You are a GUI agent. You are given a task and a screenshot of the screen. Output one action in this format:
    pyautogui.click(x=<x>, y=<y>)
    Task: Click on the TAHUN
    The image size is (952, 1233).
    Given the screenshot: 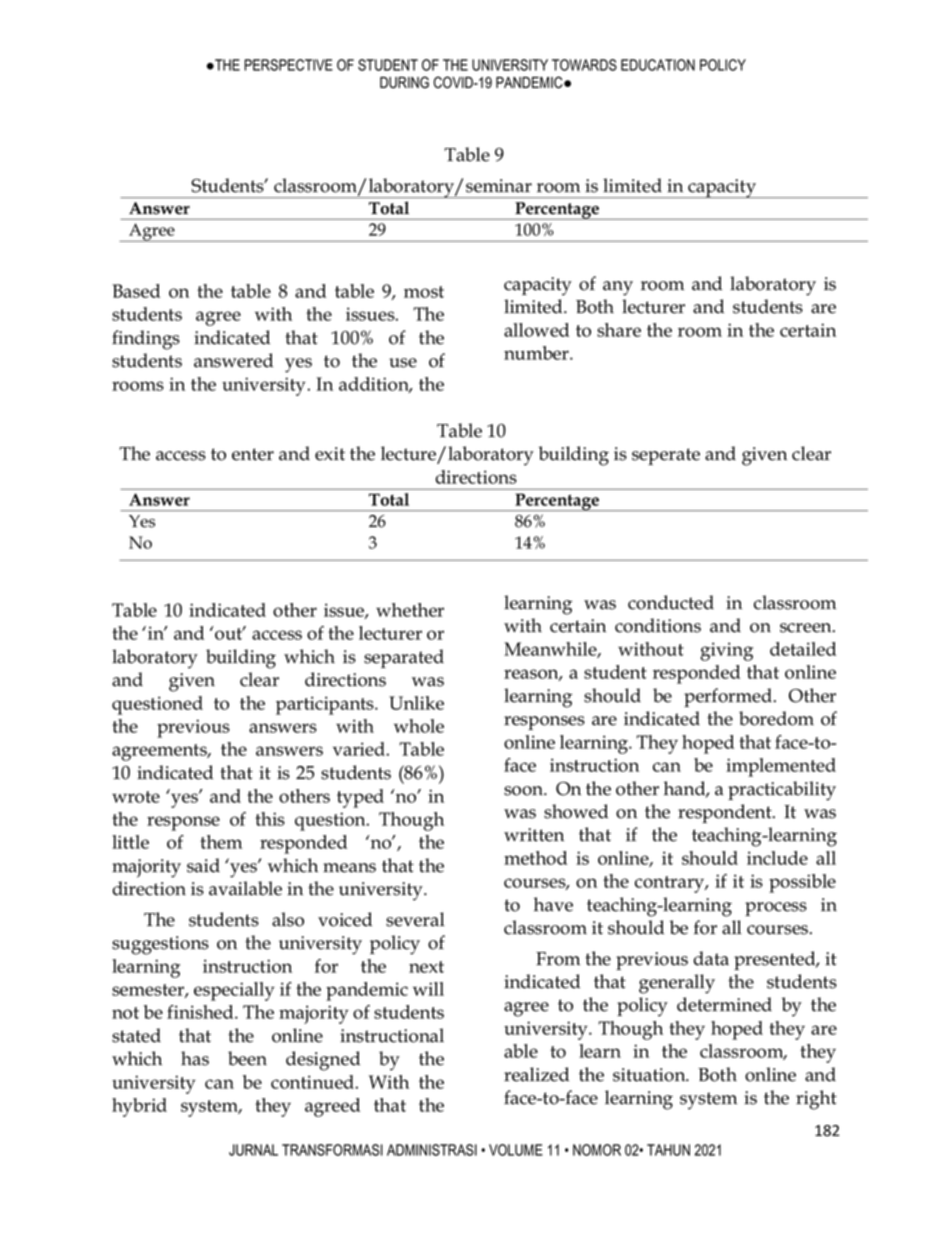 What is the action you would take?
    pyautogui.click(x=668, y=1150)
